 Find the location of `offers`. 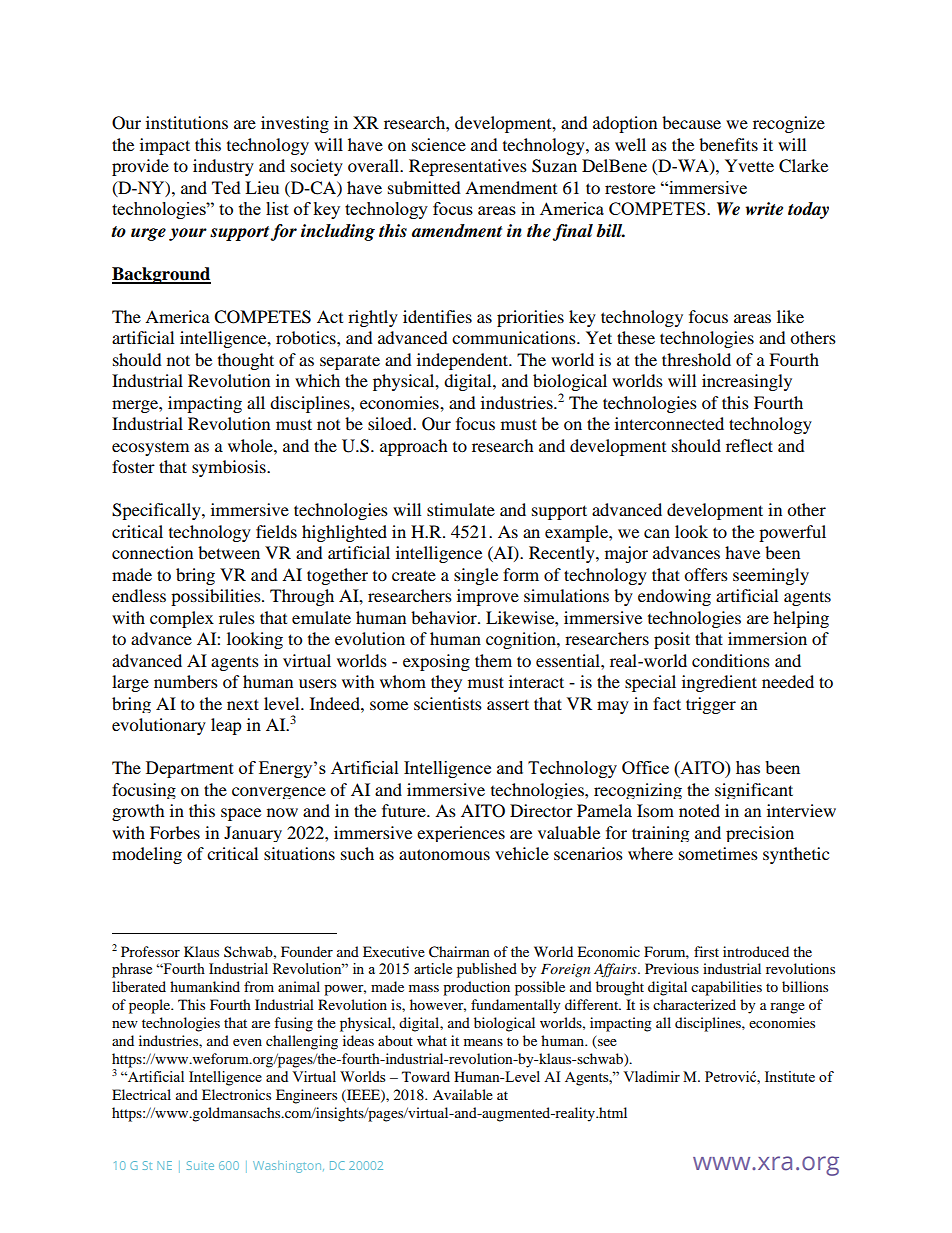

offers is located at coordinates (706, 574).
